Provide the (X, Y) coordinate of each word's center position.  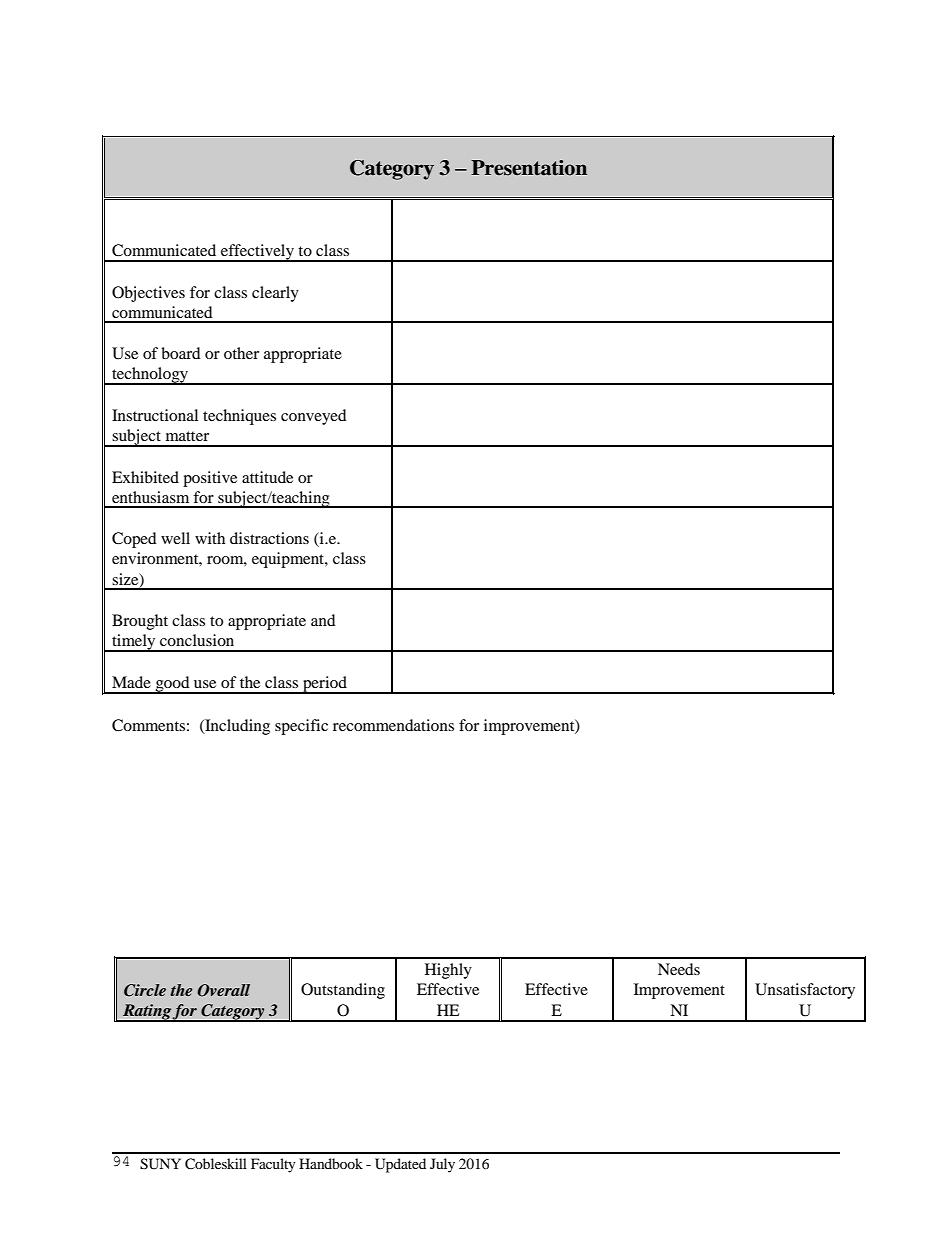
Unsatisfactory (805, 991)
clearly (275, 294)
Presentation (529, 168)
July (442, 1165)
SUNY (160, 1164)
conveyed (314, 417)
